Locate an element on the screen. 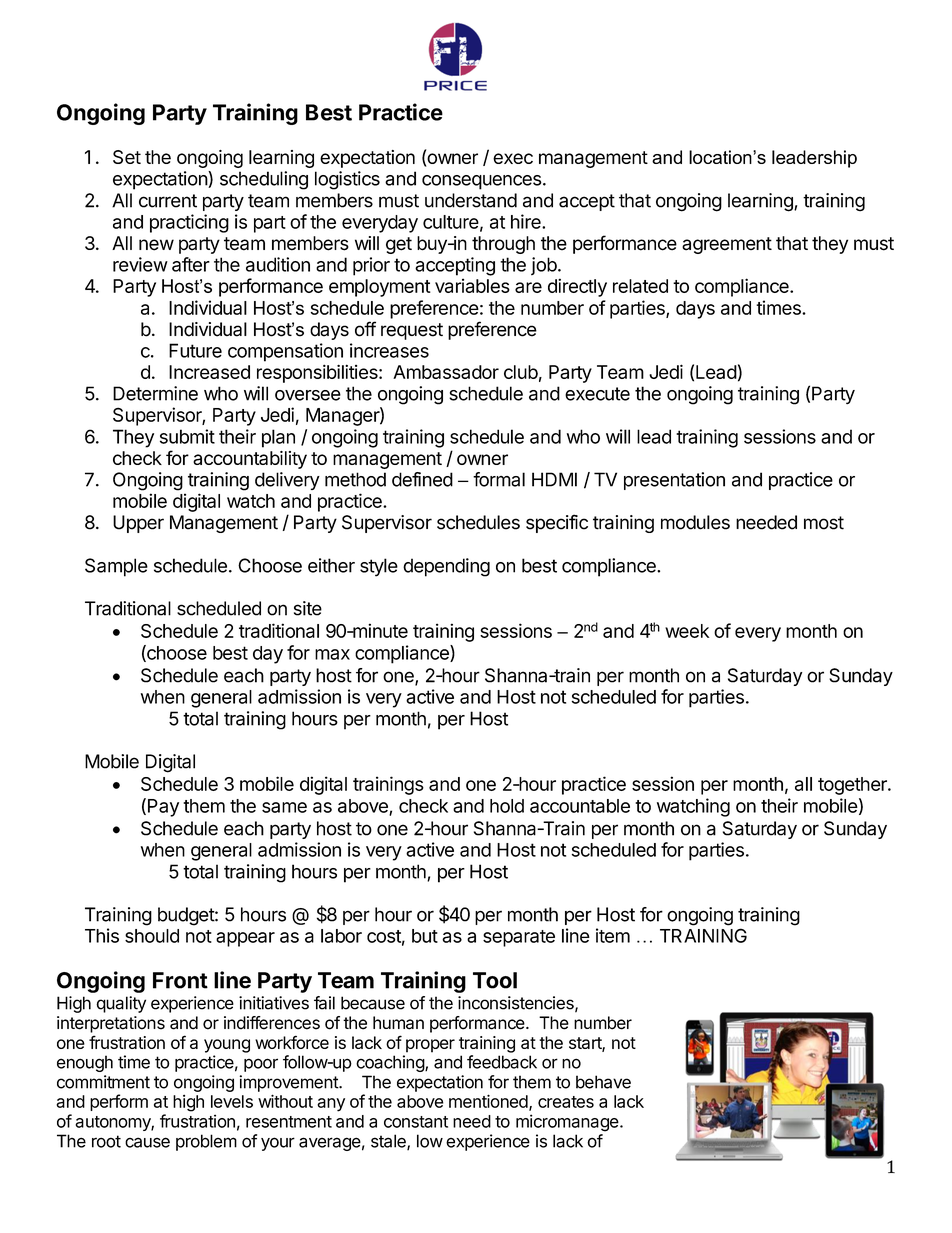 The width and height of the screenshot is (952, 1233). presentation is located at coordinates (674, 481).
